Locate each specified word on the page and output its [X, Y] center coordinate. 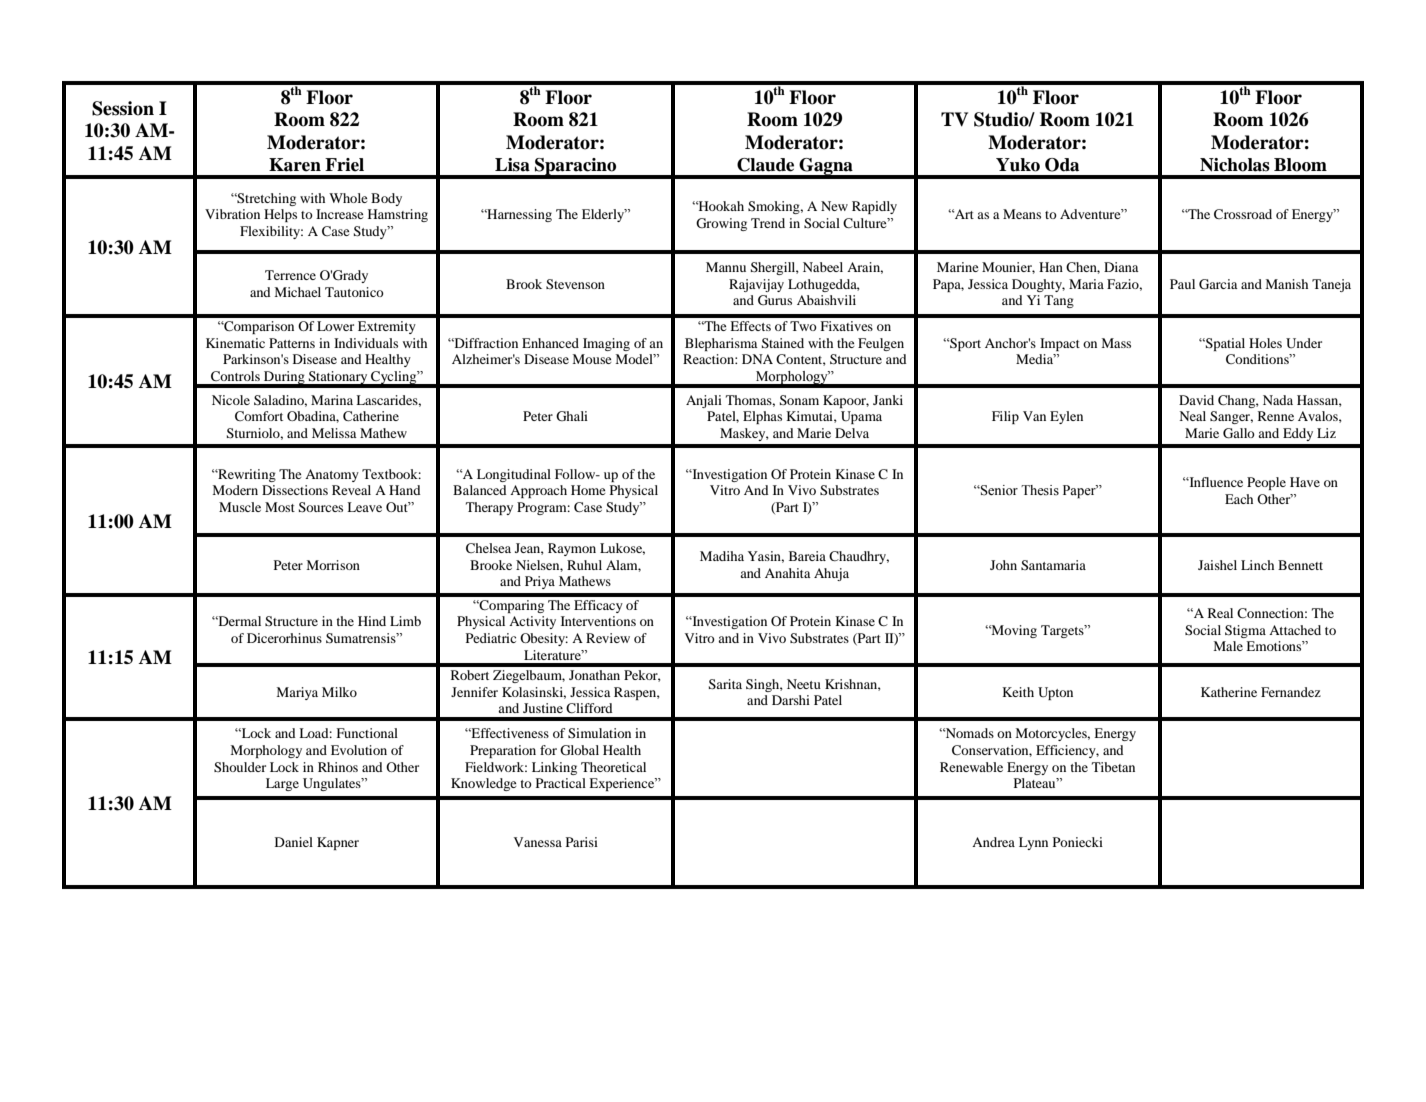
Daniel [294, 842]
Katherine [1229, 692]
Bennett [1300, 565]
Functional [367, 733]
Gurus [775, 300]
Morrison [333, 565]
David [1196, 400]
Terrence [290, 275]
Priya [540, 582]
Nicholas [1235, 165]
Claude [765, 165]
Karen [295, 165]
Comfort [259, 416]
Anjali [704, 401]
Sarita [725, 684]
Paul [1182, 284]
